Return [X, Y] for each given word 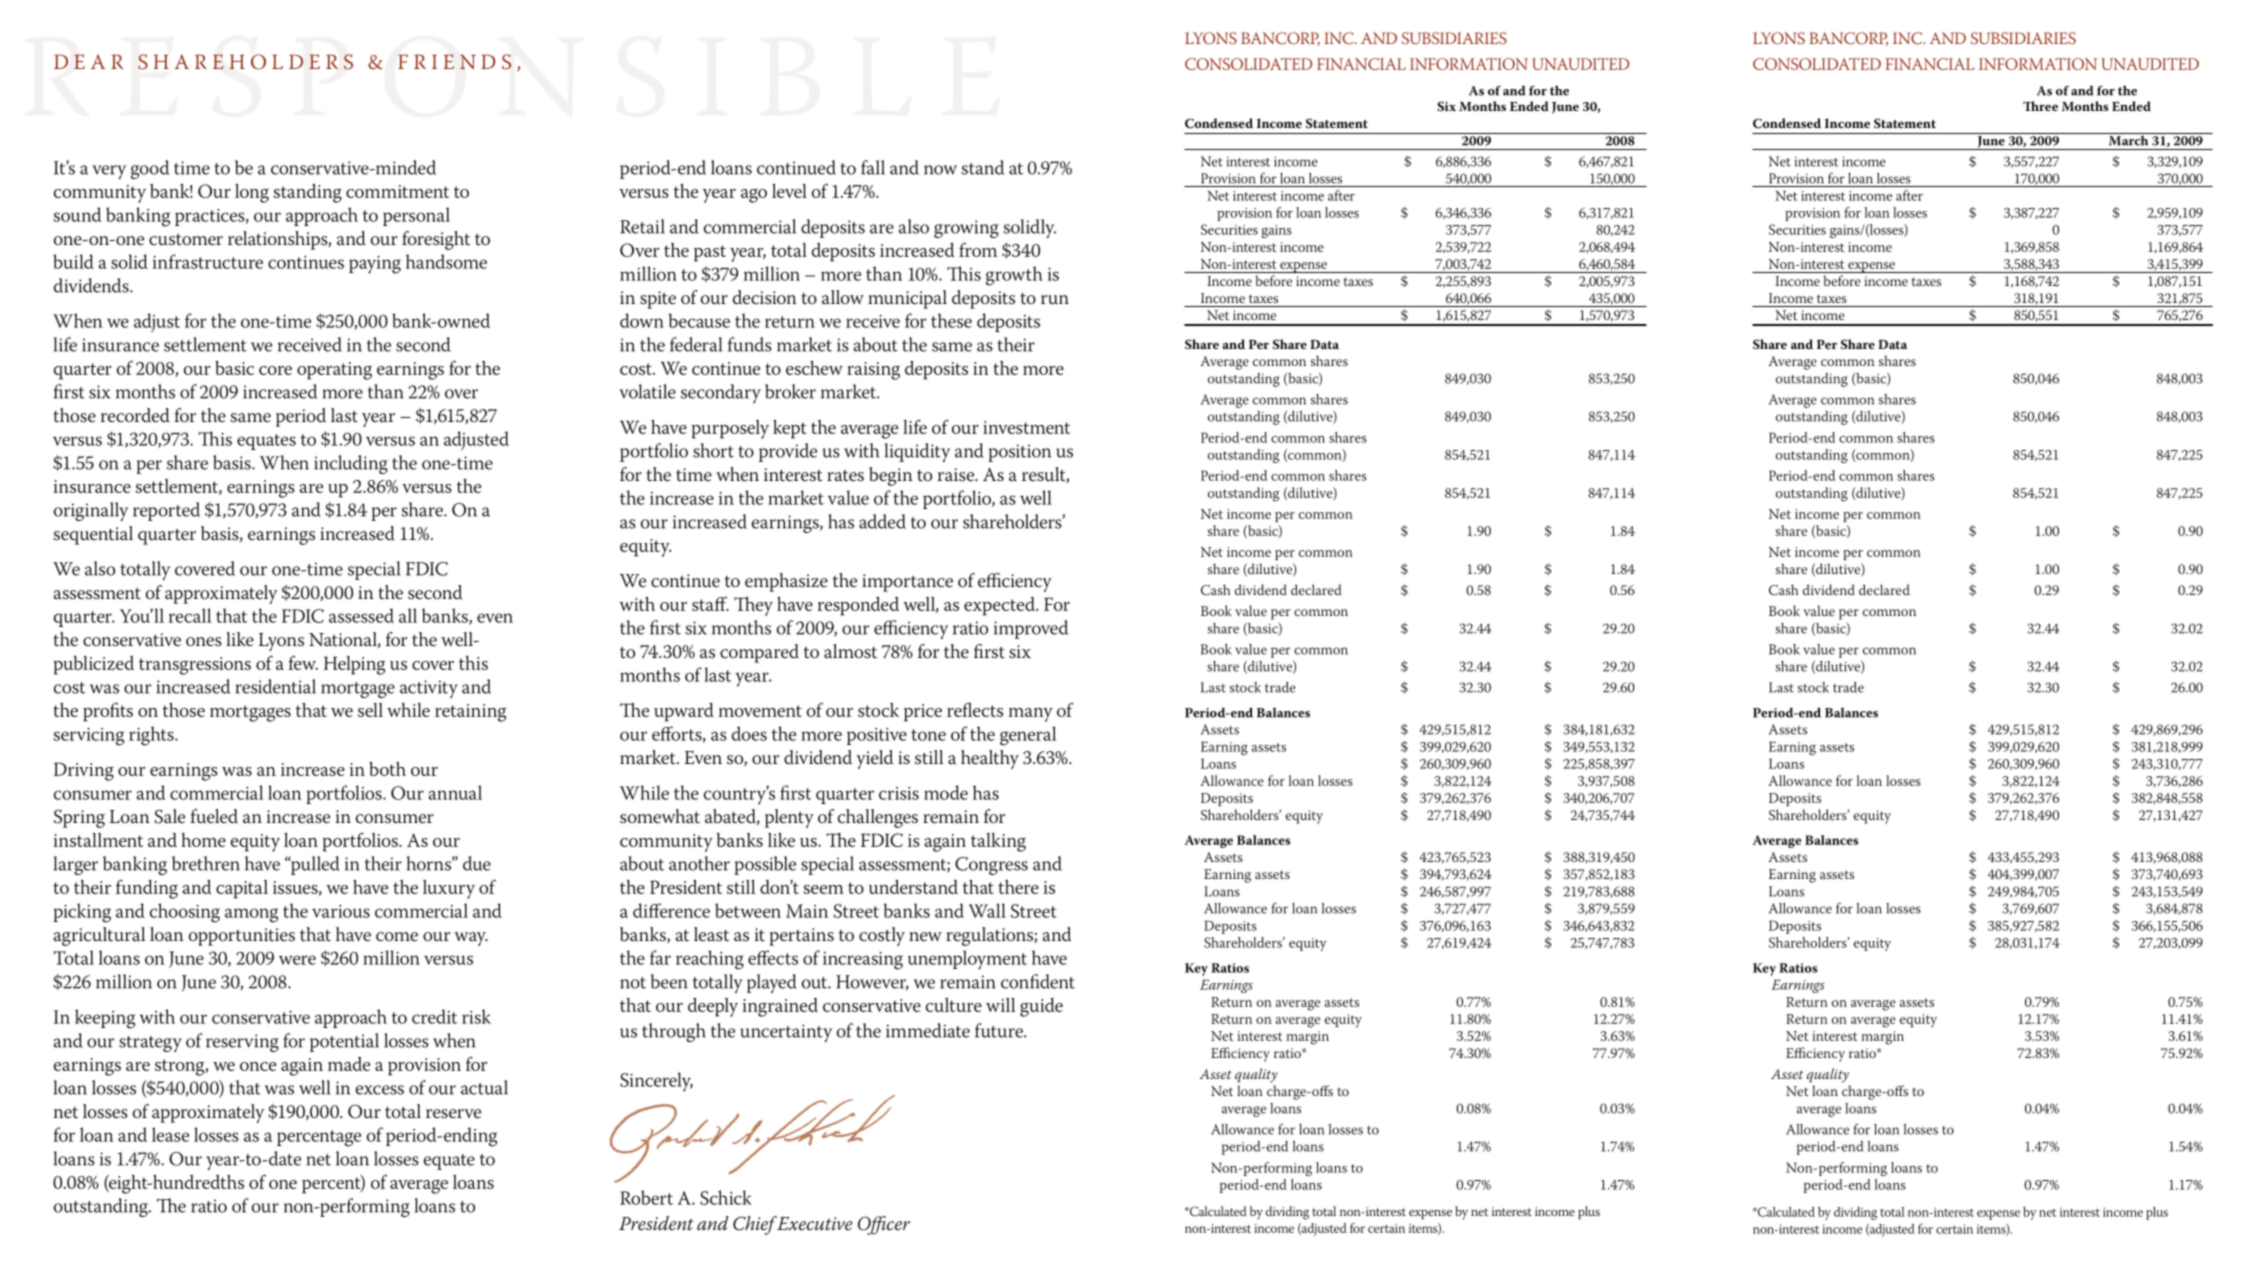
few [303, 663]
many [1031, 715]
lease [170, 1134]
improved [1031, 629]
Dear [88, 61]
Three [2040, 106]
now [940, 170]
